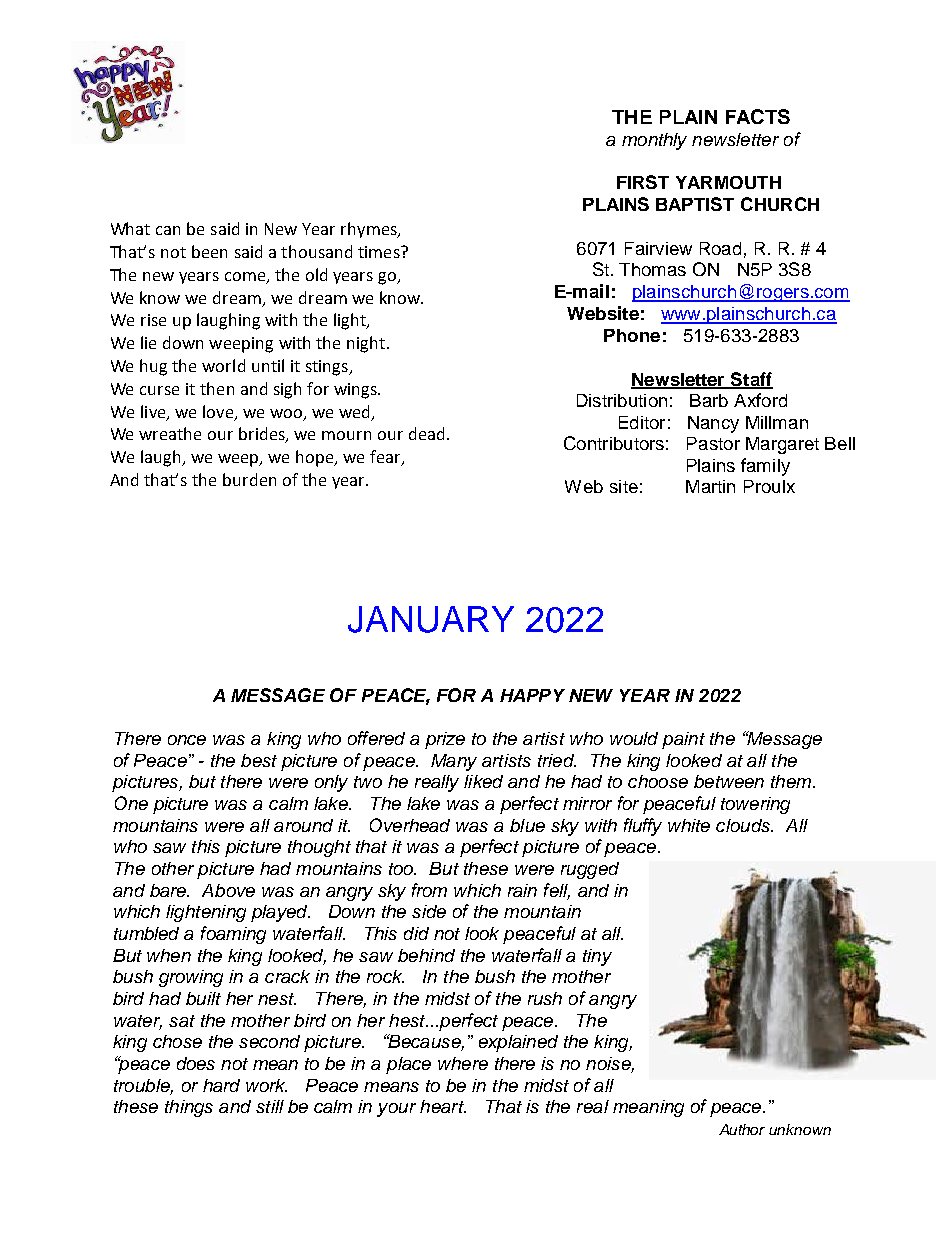 The width and height of the screenshot is (952, 1233). What do you see at coordinates (683, 740) in the screenshot?
I see `paint` at bounding box center [683, 740].
